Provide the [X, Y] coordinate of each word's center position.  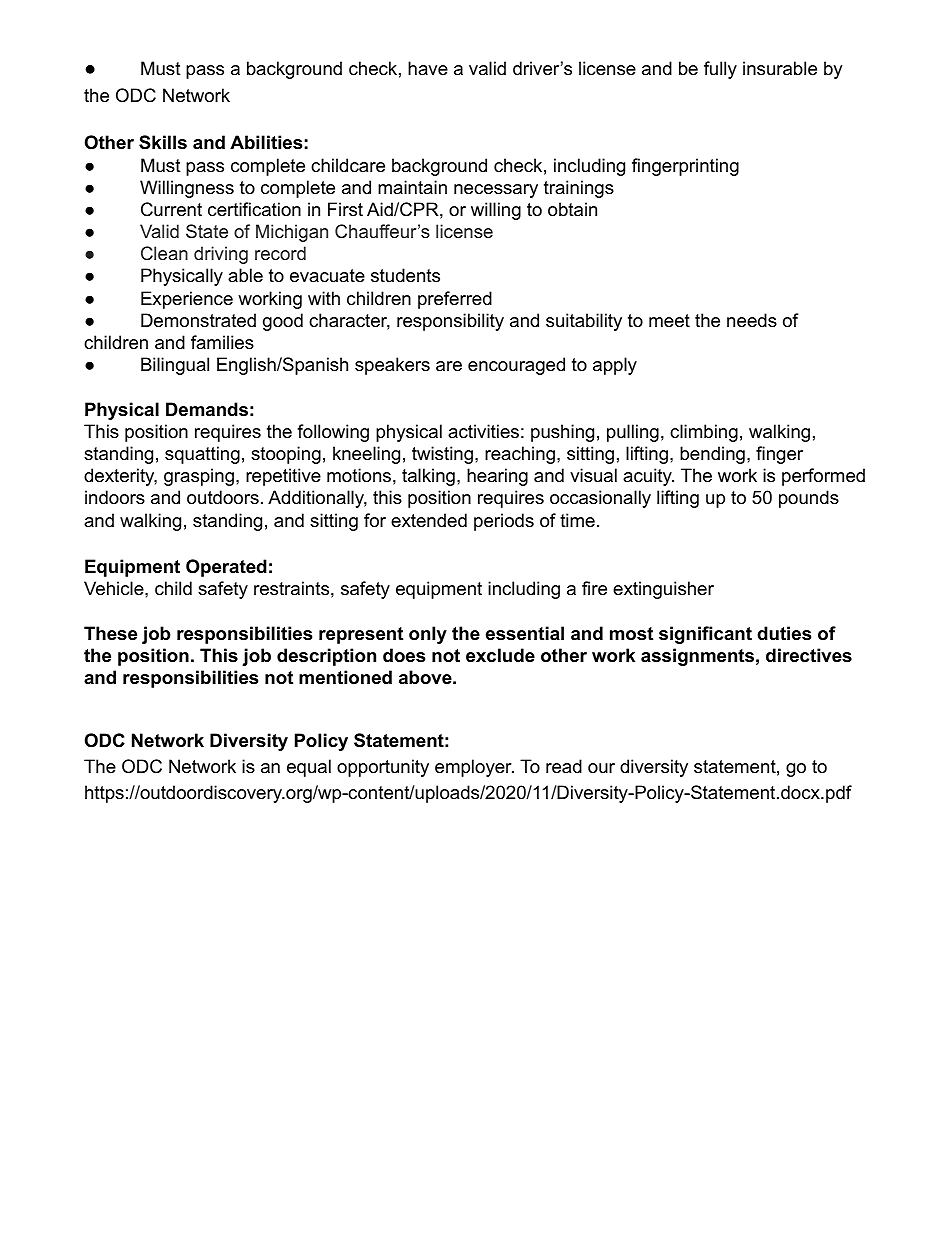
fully [720, 70]
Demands [207, 409]
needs [752, 320]
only [428, 635]
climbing [704, 433]
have [428, 68]
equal [309, 768]
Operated [226, 568]
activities [483, 431]
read [564, 766]
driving [221, 255]
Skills [163, 142]
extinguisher [663, 590]
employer [474, 768]
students [405, 275]
